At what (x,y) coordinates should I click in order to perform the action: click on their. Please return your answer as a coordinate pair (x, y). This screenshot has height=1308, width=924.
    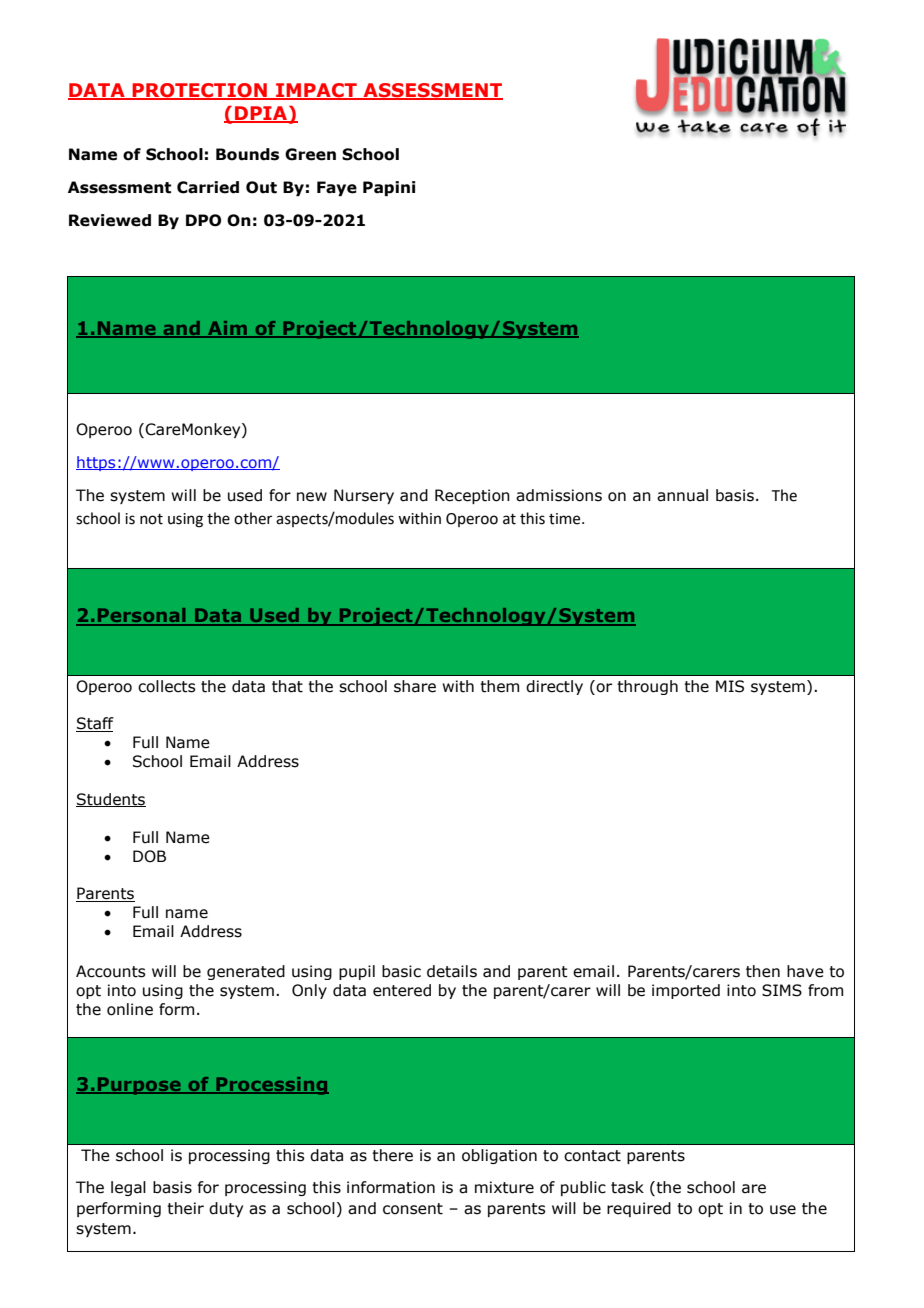
    Looking at the image, I should click on (185, 1208).
